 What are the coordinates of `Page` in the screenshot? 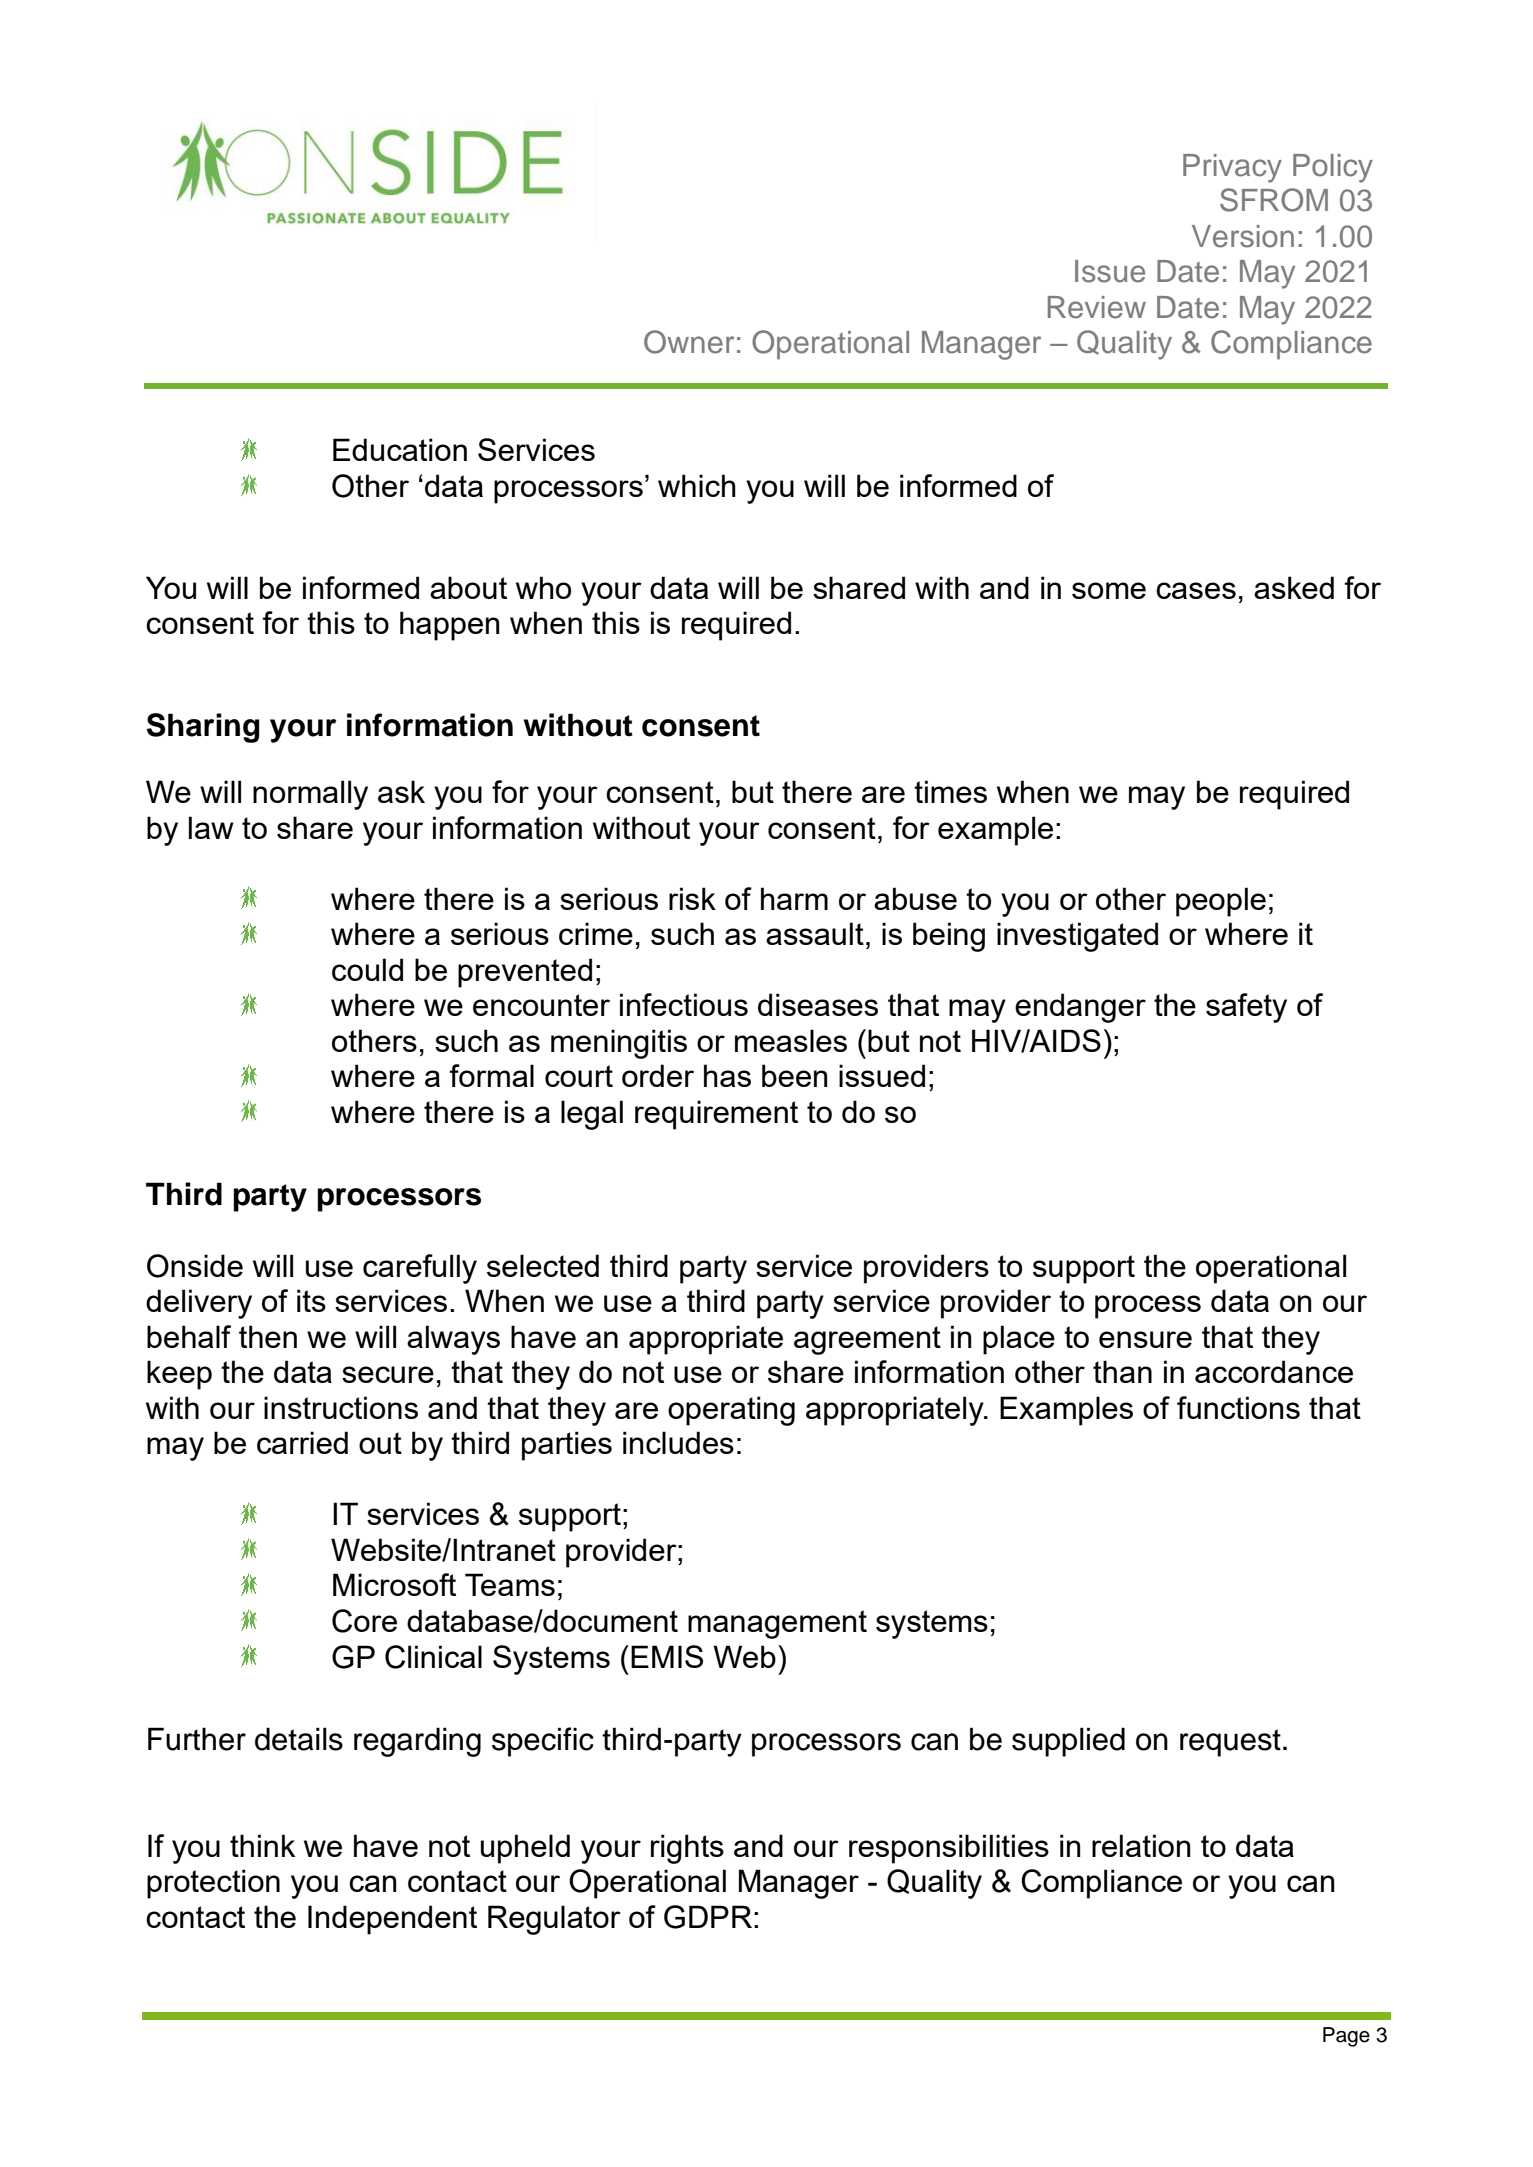 It's located at (1346, 2037).
